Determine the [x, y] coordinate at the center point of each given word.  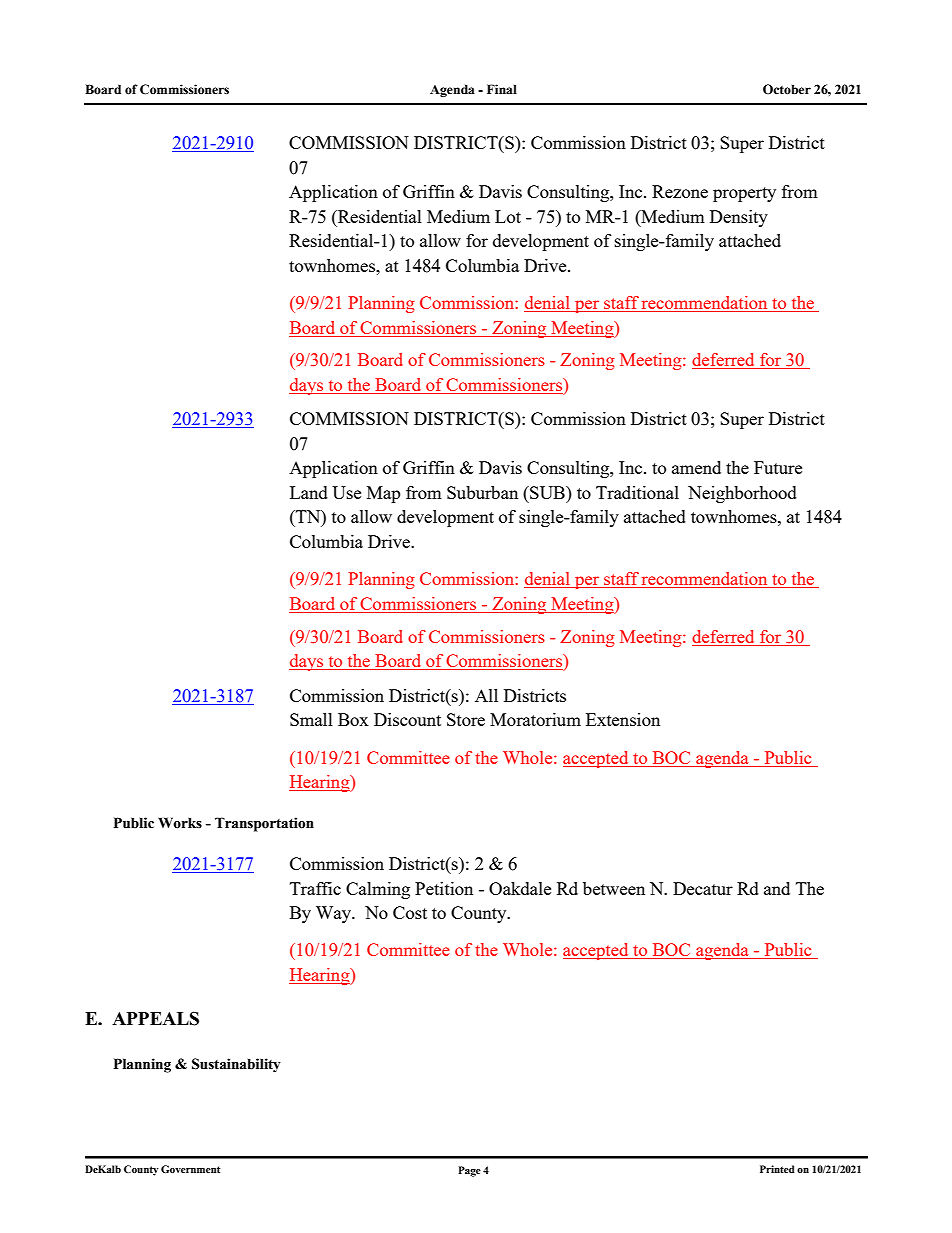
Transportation [264, 824]
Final [502, 89]
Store [466, 719]
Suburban [482, 492]
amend [696, 467]
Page [469, 1171]
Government [190, 1169]
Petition [444, 888]
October [787, 89]
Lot [508, 216]
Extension [623, 719]
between [614, 888]
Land [309, 492]
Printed [777, 1169]
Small [311, 719]
